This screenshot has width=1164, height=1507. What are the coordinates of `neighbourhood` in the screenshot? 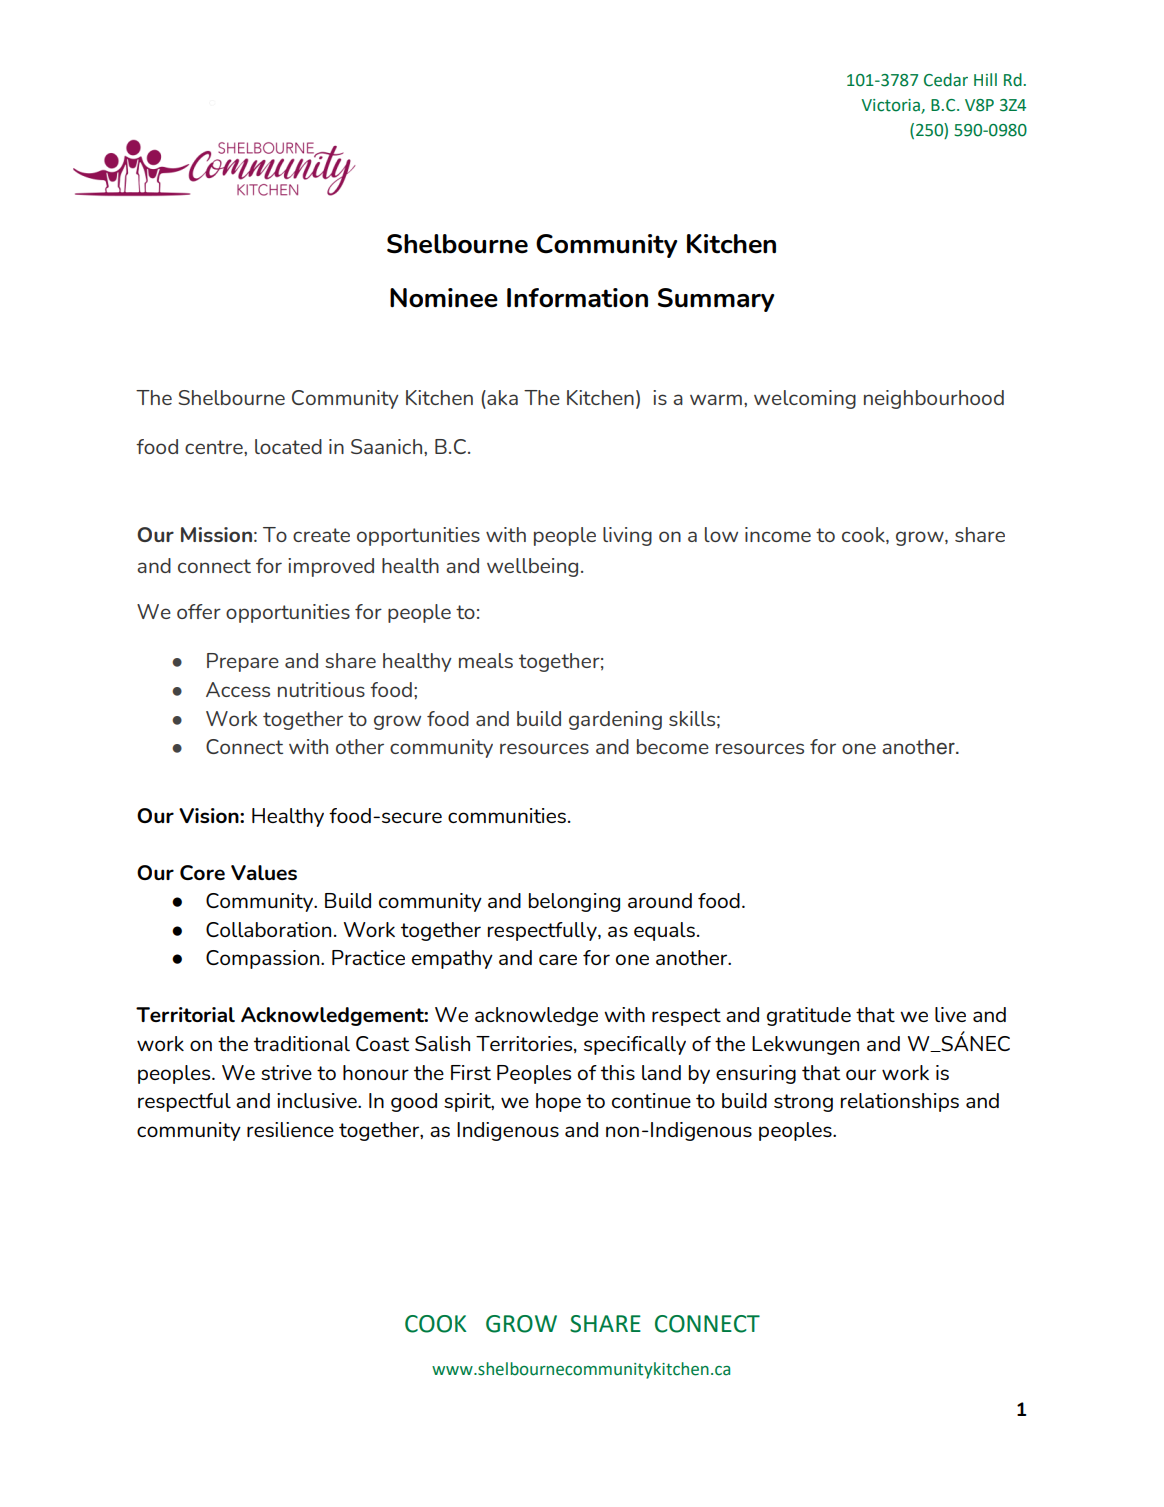 It's located at (934, 399).
